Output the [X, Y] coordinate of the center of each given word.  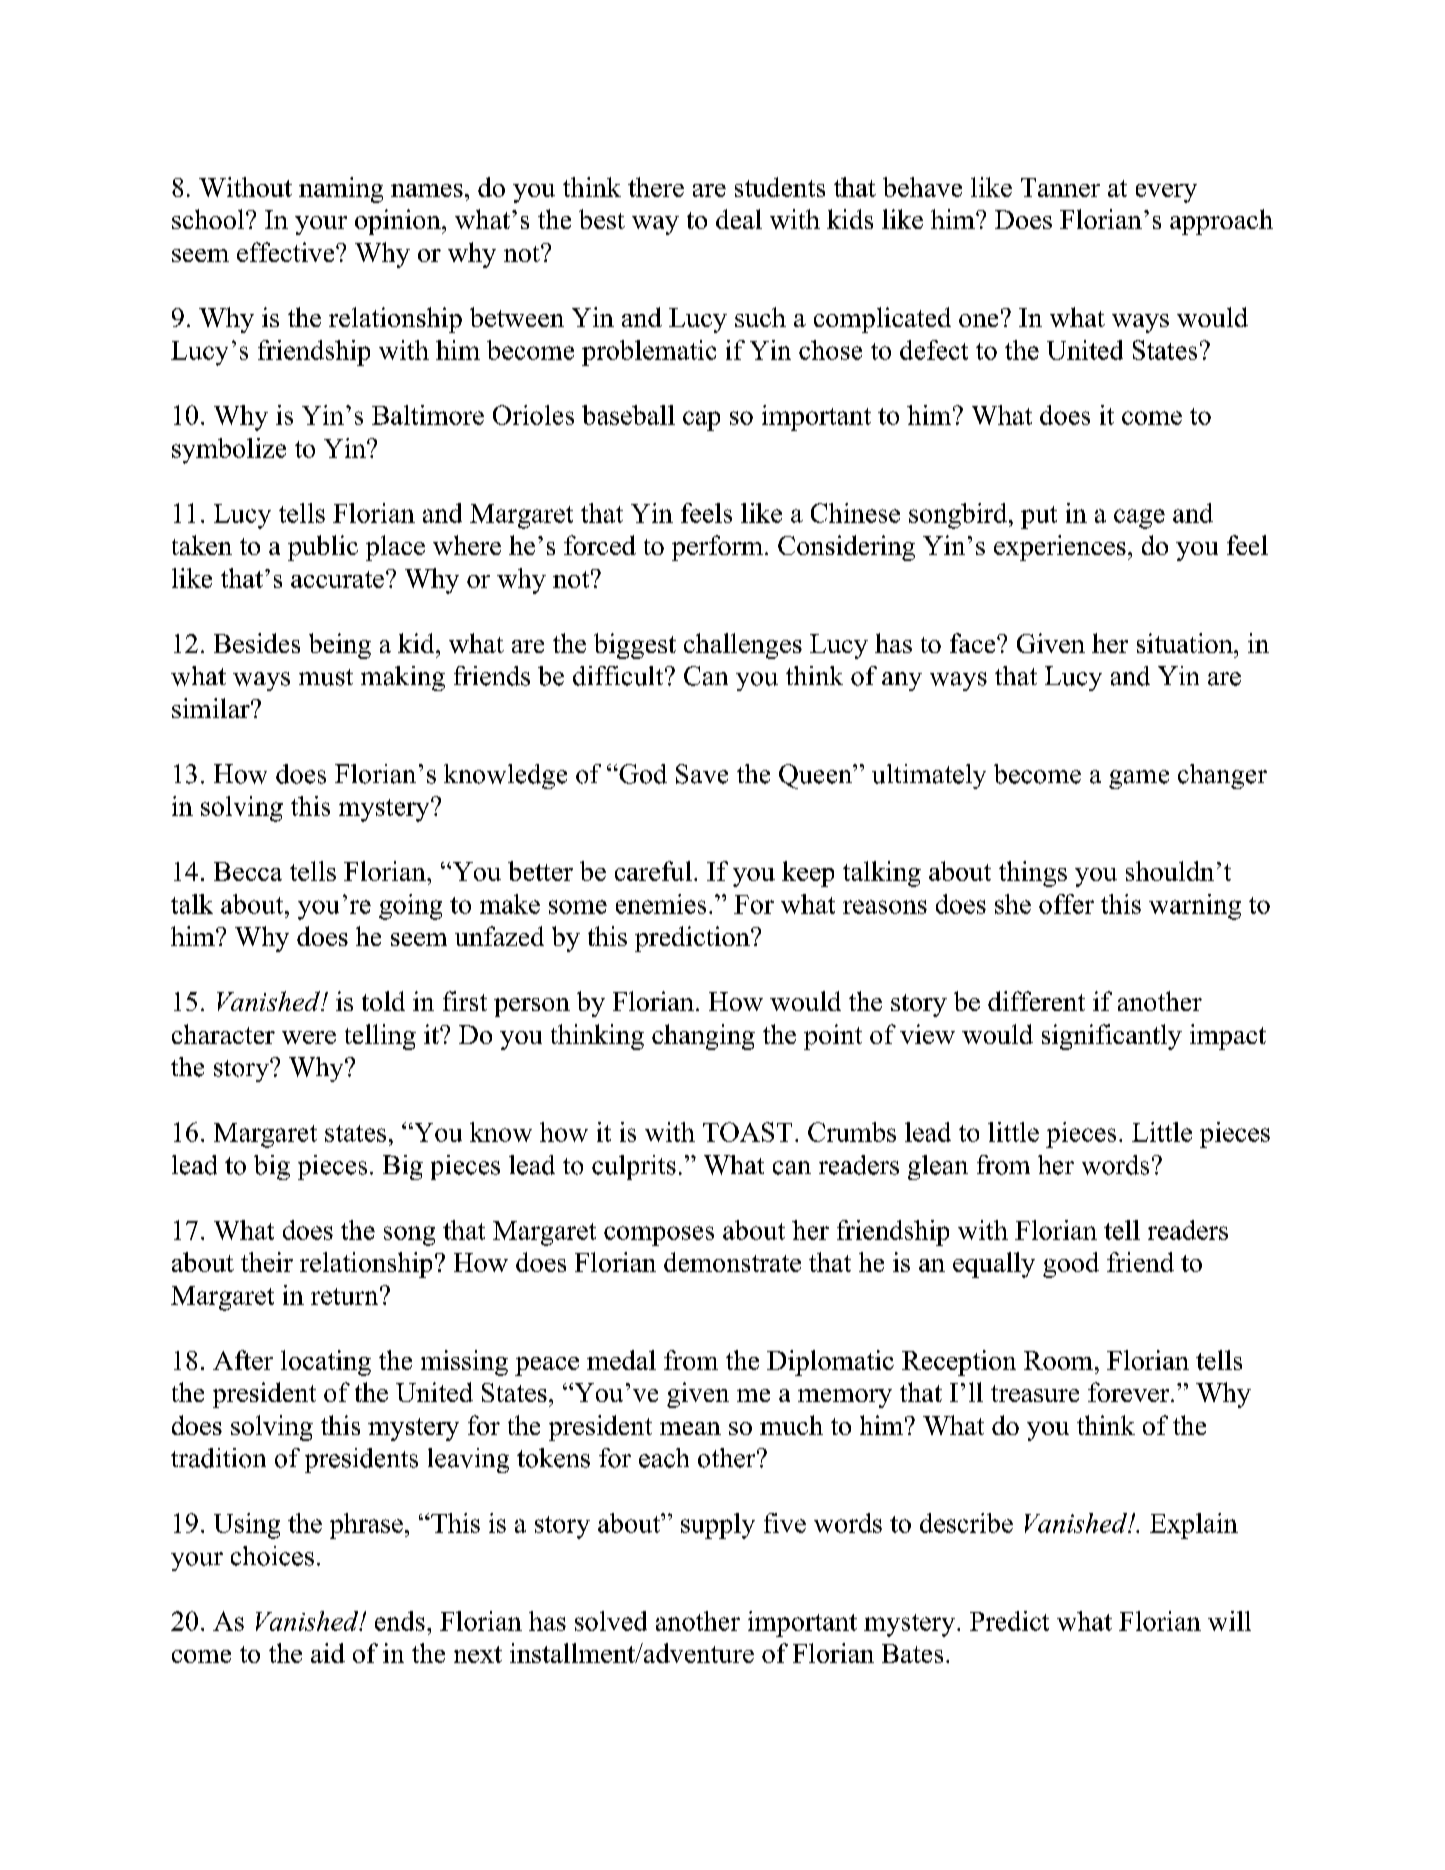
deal [739, 219]
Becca [248, 871]
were [309, 1037]
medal [621, 1360]
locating [326, 1363]
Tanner [1060, 187]
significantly [1112, 1037]
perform [717, 548]
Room [1058, 1360]
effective [287, 252]
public [323, 548]
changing [703, 1037]
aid [328, 1653]
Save [702, 774]
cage [1139, 519]
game [1139, 779]
